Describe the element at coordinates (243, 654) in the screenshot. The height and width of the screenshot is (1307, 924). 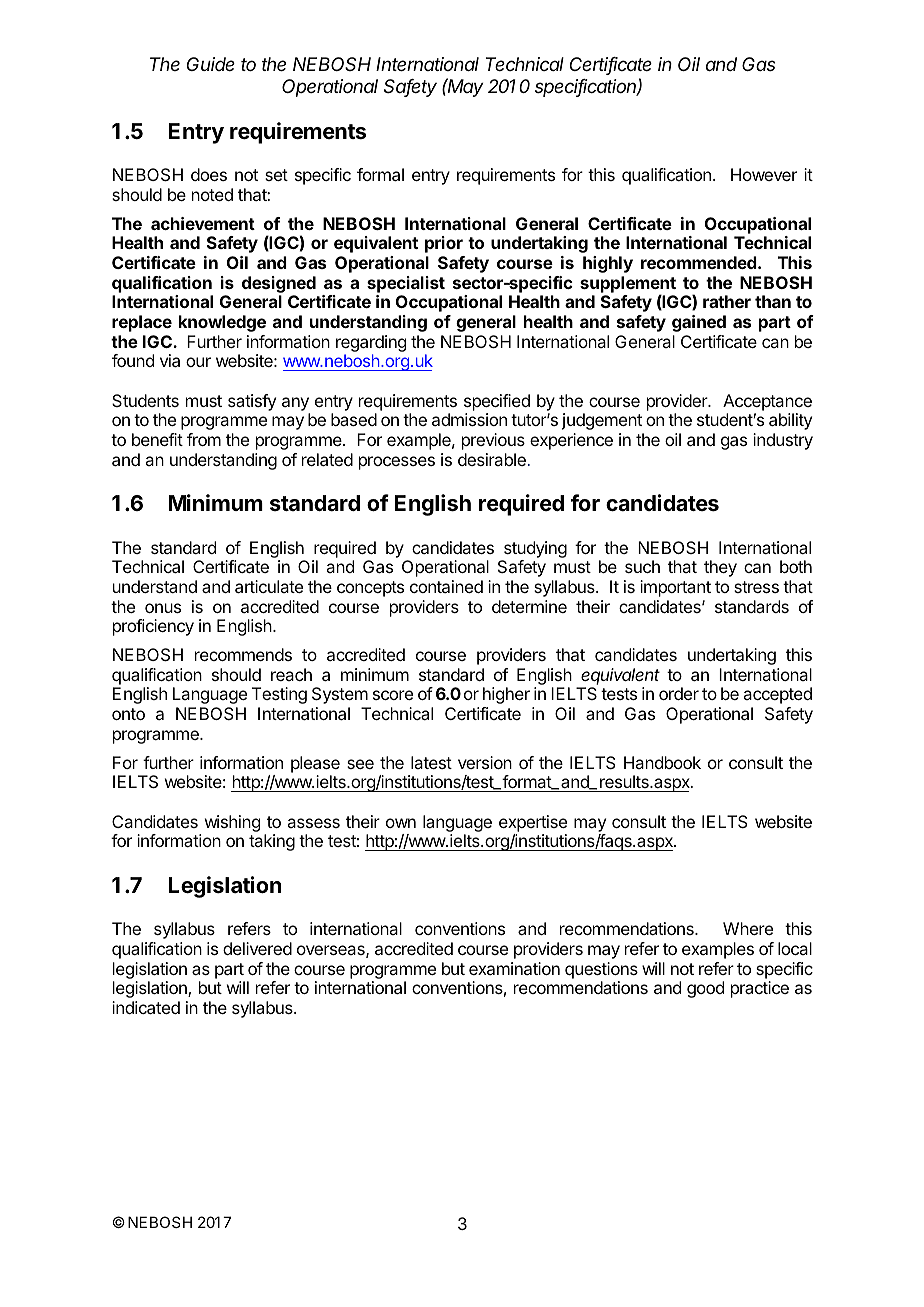
I see `recommends` at that location.
